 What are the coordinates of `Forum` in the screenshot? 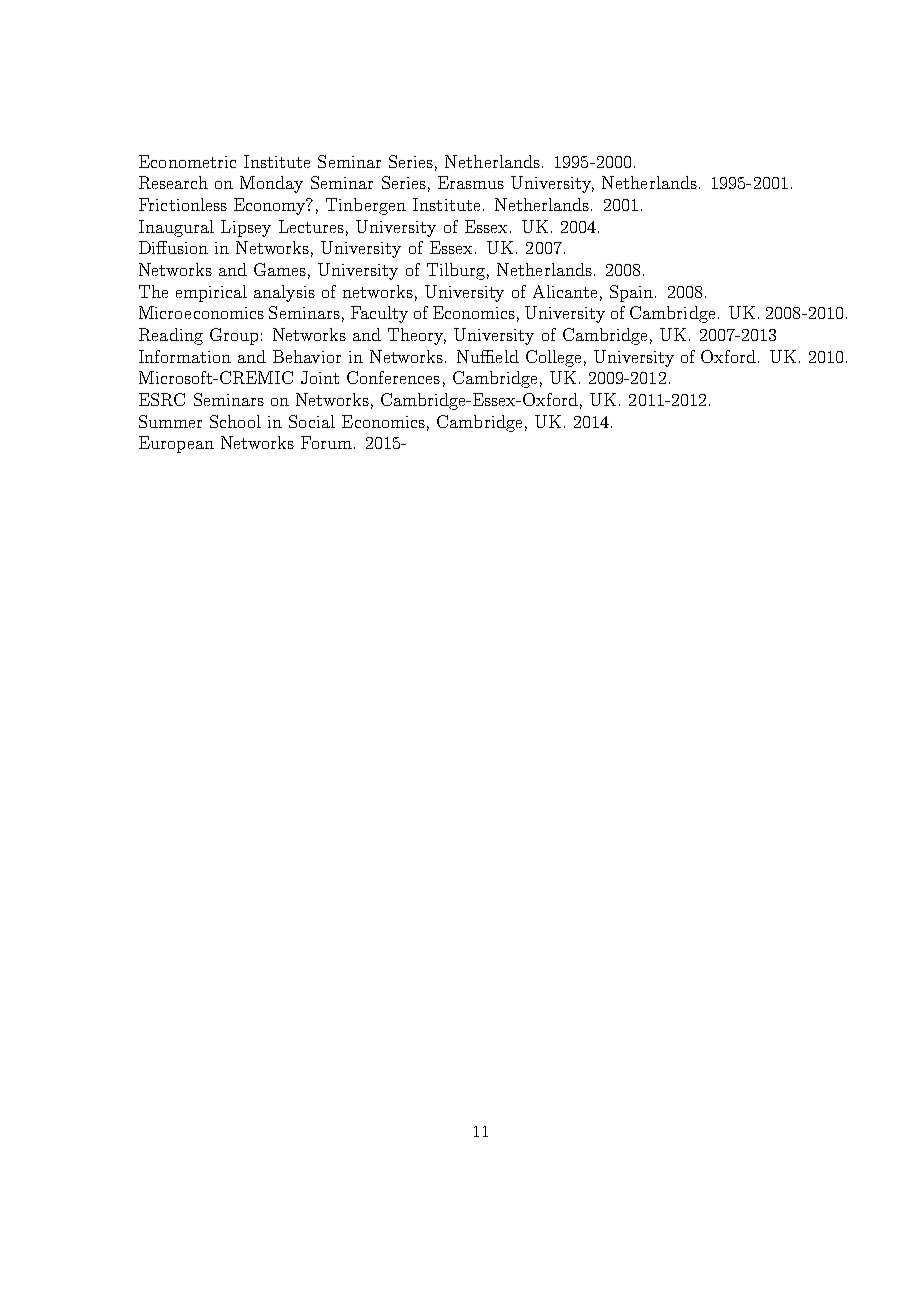 It's located at (326, 442).
